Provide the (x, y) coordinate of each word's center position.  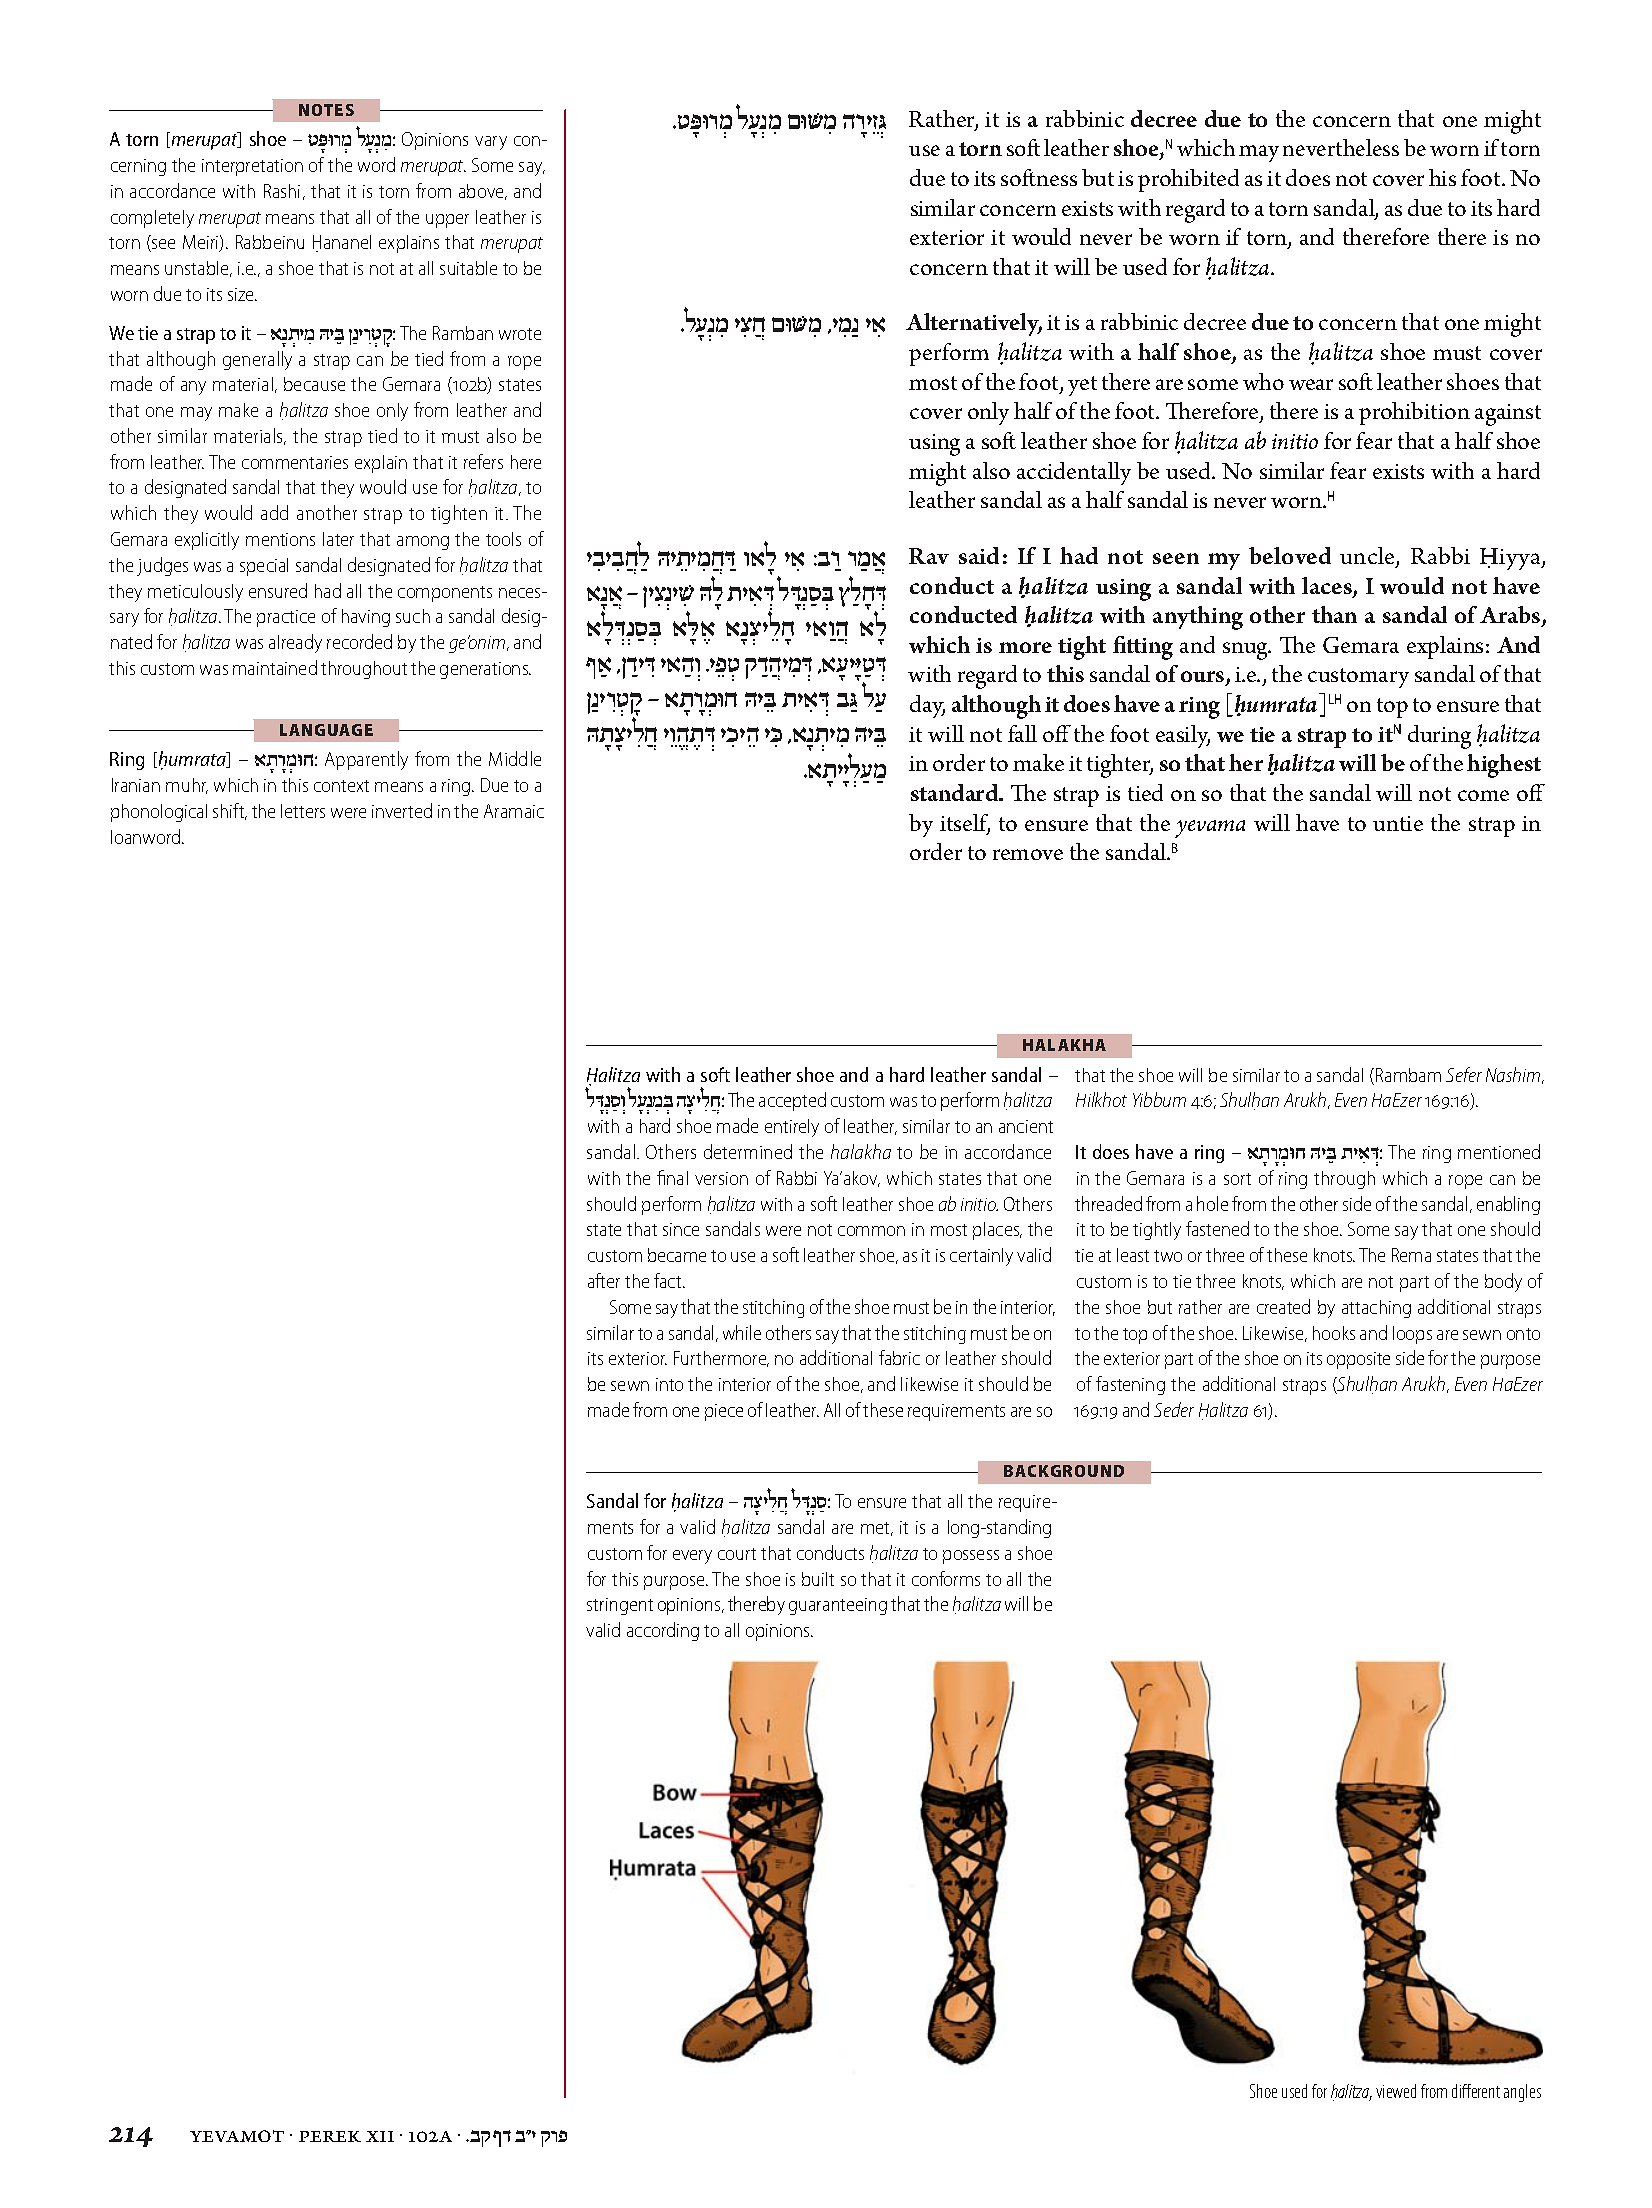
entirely (792, 1128)
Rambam (1408, 1075)
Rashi (282, 191)
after (604, 1280)
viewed (1396, 2091)
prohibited (1188, 180)
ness (1057, 180)
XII (380, 2136)
